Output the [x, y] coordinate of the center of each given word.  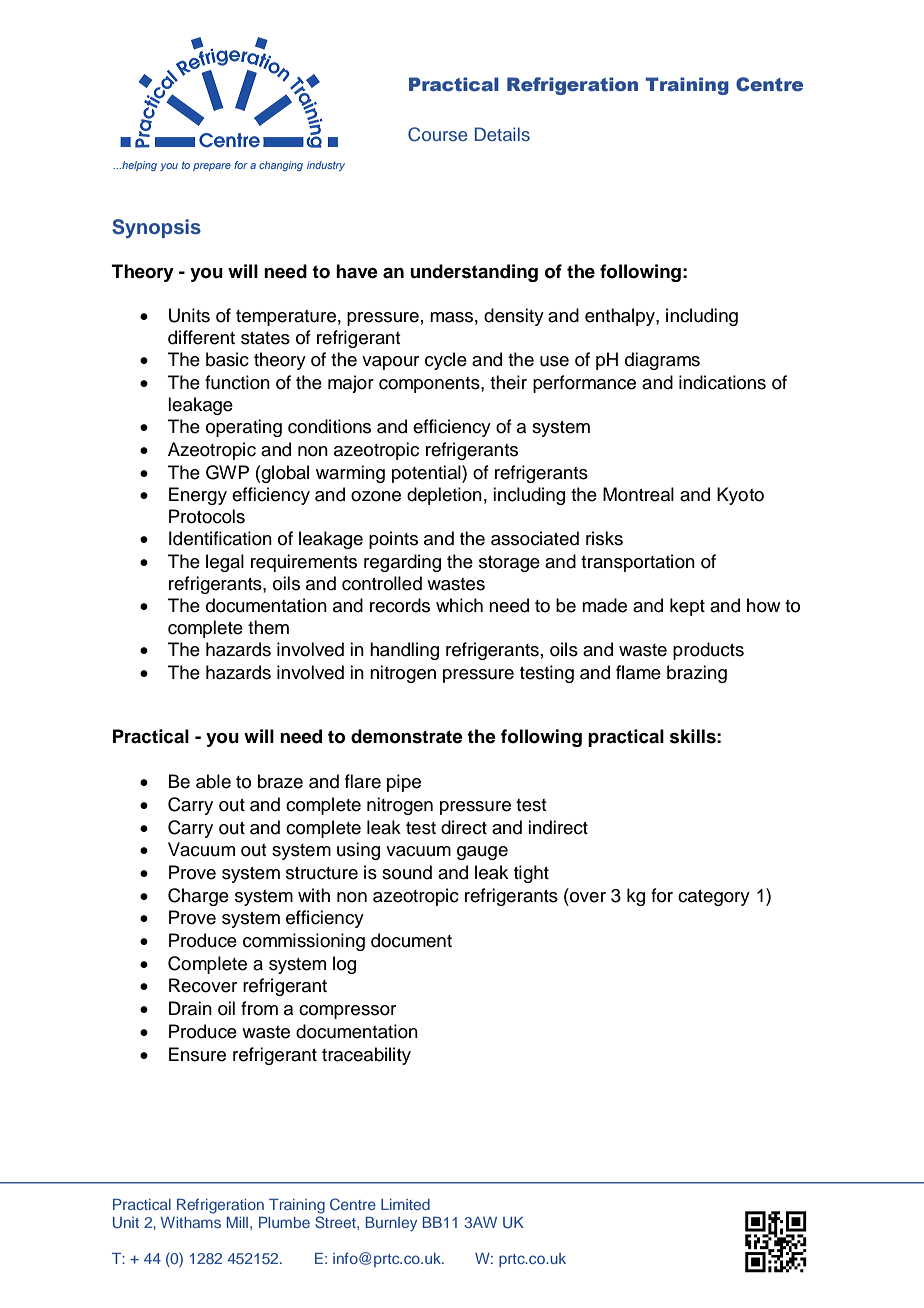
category [714, 898]
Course [437, 134]
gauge [482, 853]
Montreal [638, 494]
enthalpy [621, 317]
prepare [212, 167]
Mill [237, 1222]
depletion [444, 496]
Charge [198, 897]
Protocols [207, 516]
